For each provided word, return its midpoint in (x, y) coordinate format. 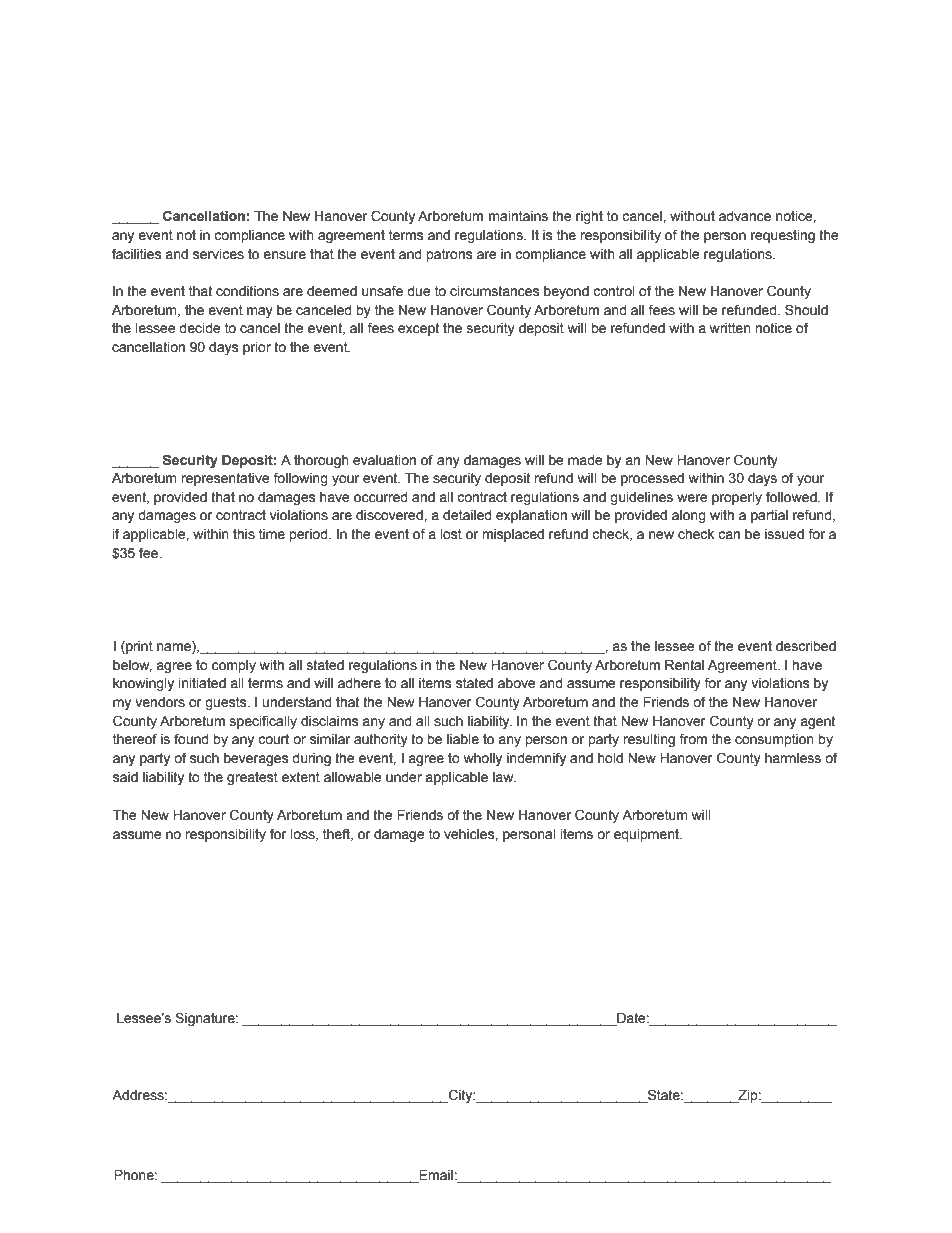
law (504, 777)
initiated (202, 683)
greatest (252, 778)
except (418, 329)
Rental (684, 665)
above (517, 683)
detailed (467, 515)
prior (257, 348)
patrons (449, 255)
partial (769, 516)
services (218, 254)
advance (745, 216)
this (244, 534)
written (730, 328)
